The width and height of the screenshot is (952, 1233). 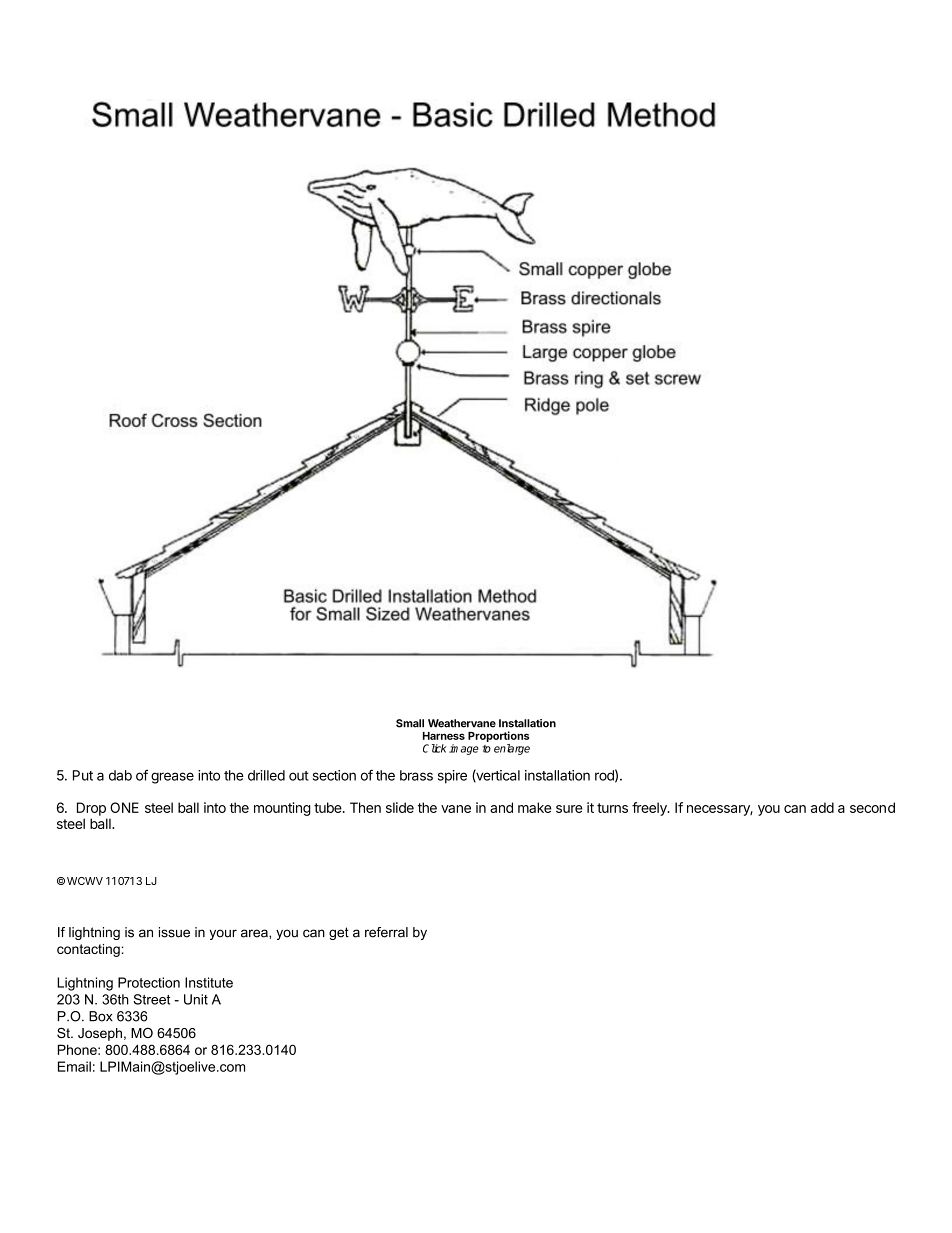 What do you see at coordinates (498, 736) in the screenshot?
I see `Proportions` at bounding box center [498, 736].
